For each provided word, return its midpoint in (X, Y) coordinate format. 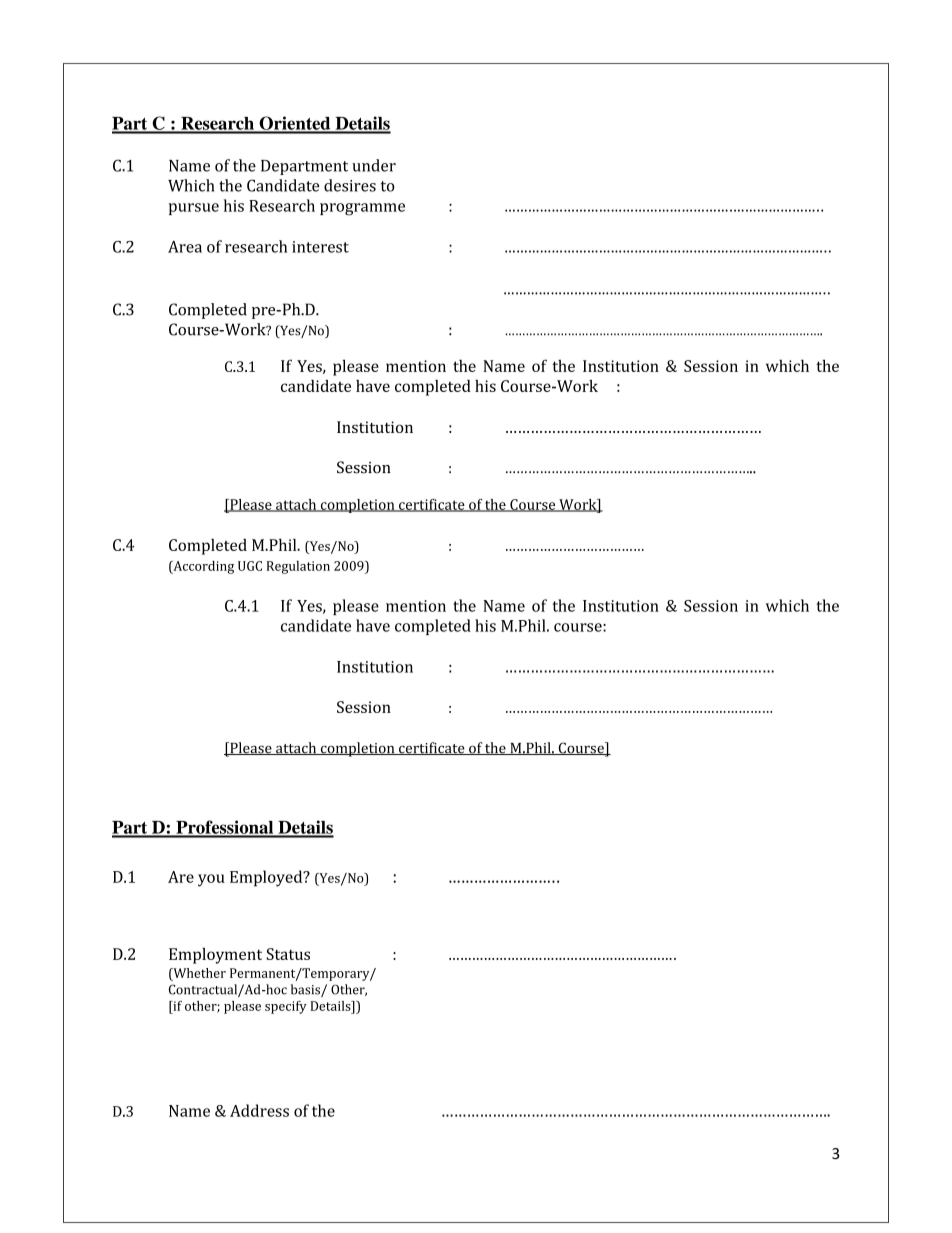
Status (288, 954)
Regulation (298, 567)
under (374, 165)
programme (362, 209)
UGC (250, 566)
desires (350, 185)
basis (306, 990)
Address (259, 1110)
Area (185, 247)
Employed (267, 878)
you (211, 880)
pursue (194, 209)
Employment (215, 956)
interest (320, 247)
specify (286, 1007)
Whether (198, 974)
